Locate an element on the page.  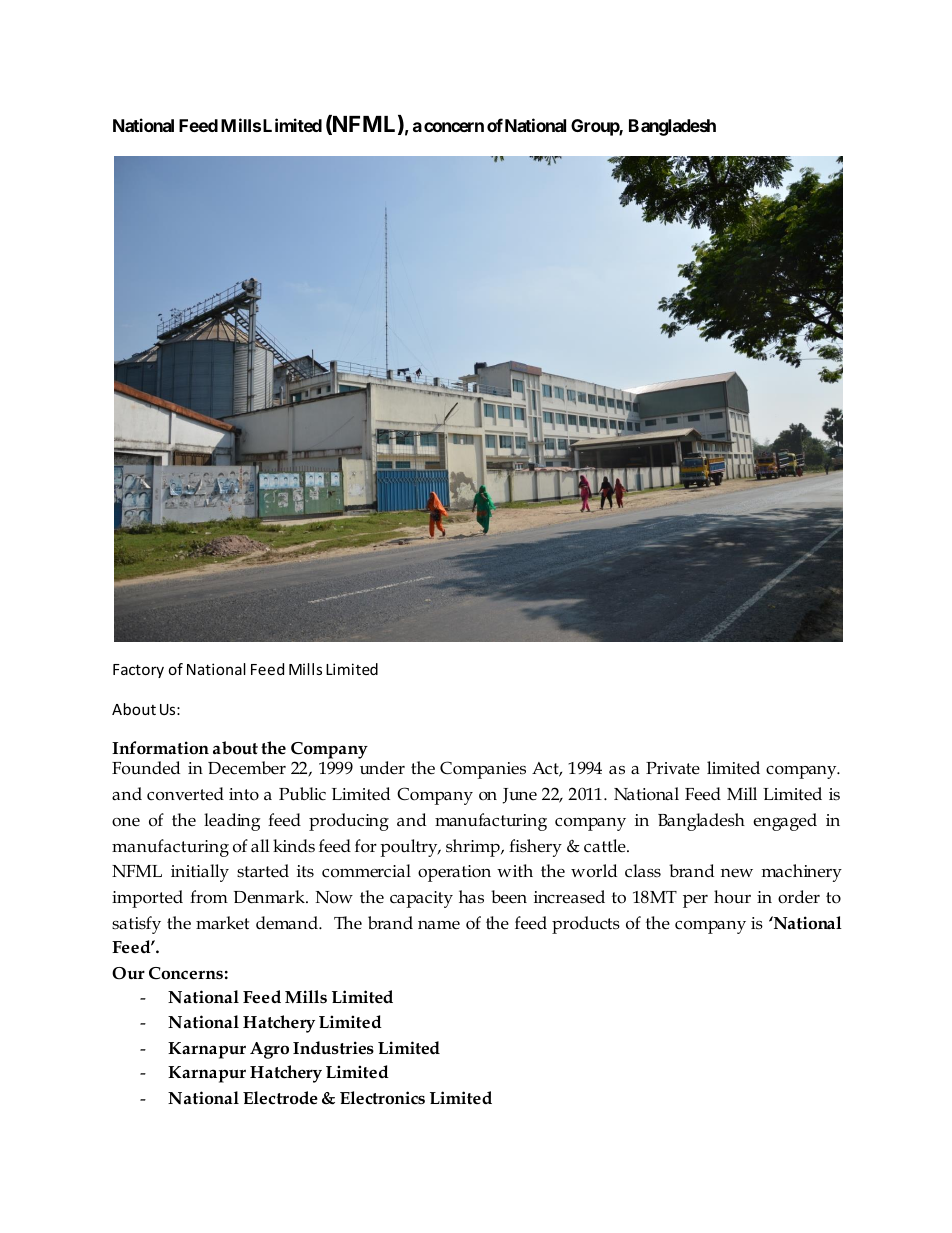
market is located at coordinates (222, 923).
